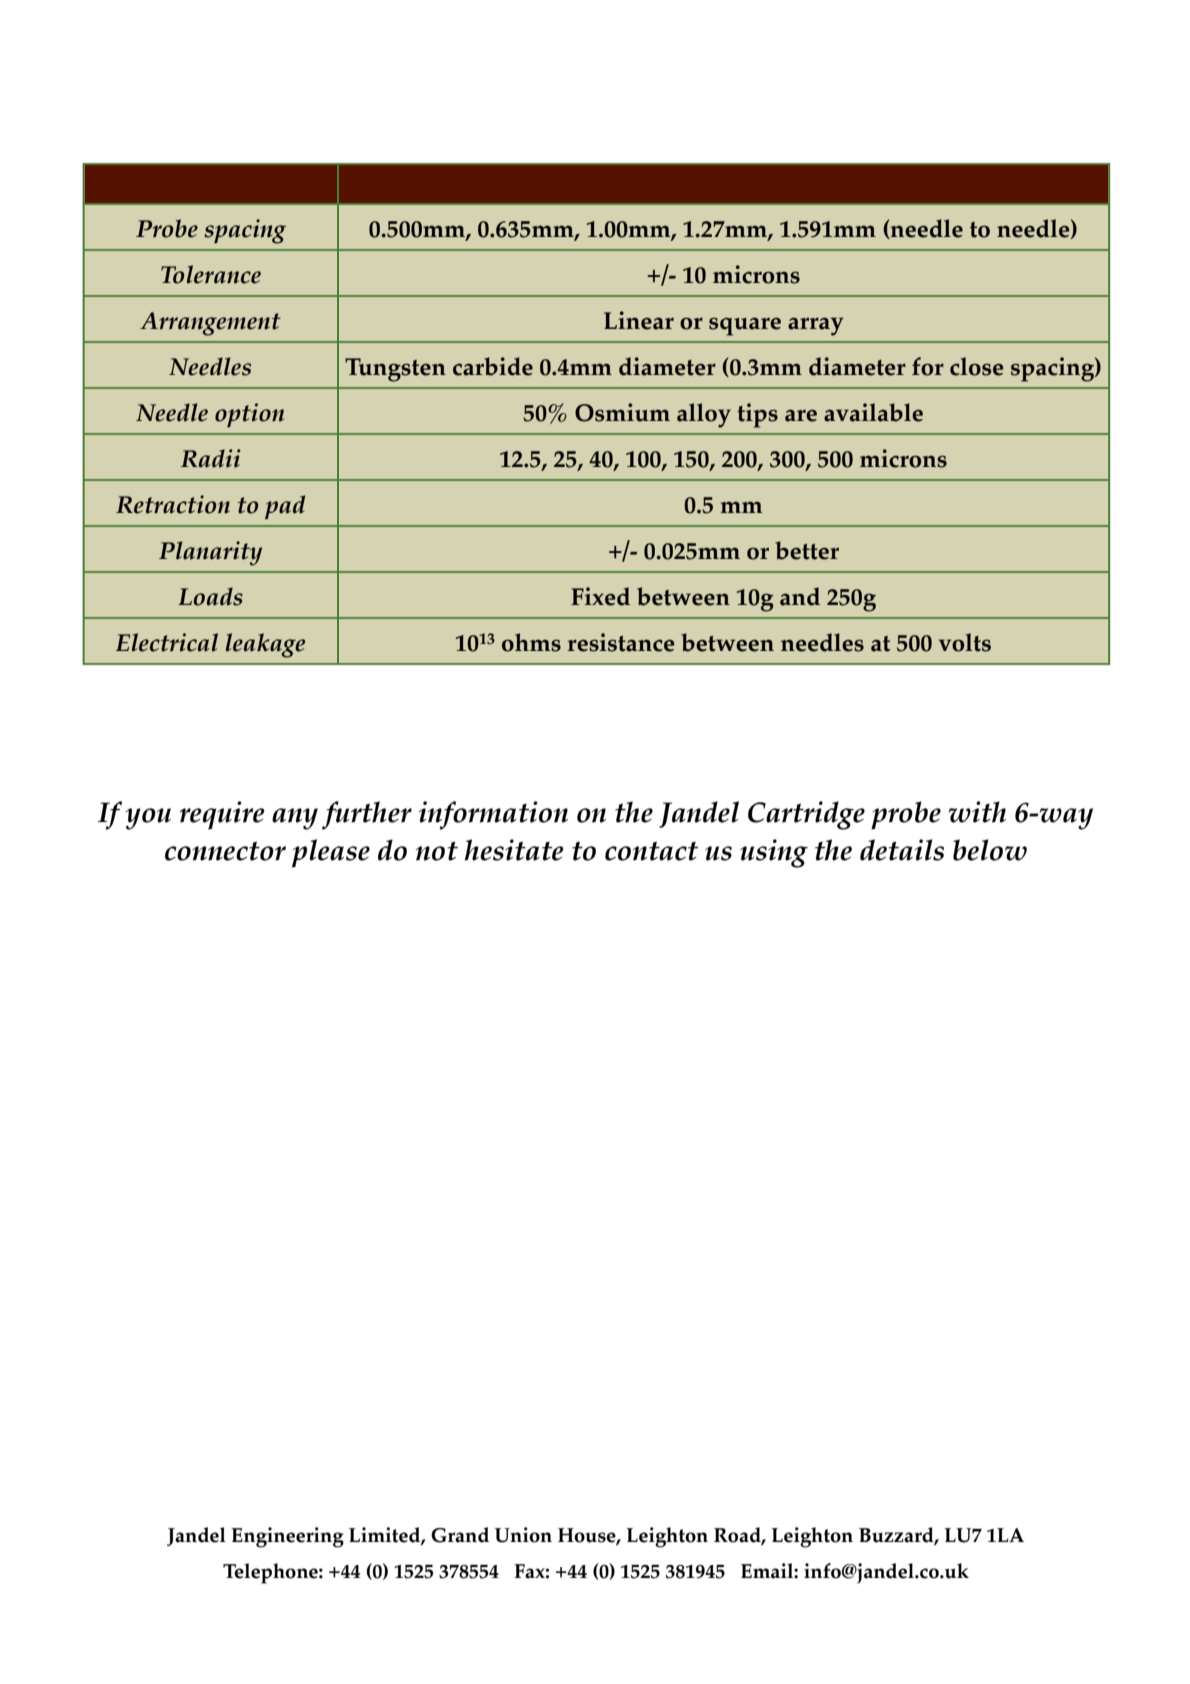 The height and width of the image is (1684, 1190). What do you see at coordinates (287, 1537) in the image?
I see `Engineering` at bounding box center [287, 1537].
